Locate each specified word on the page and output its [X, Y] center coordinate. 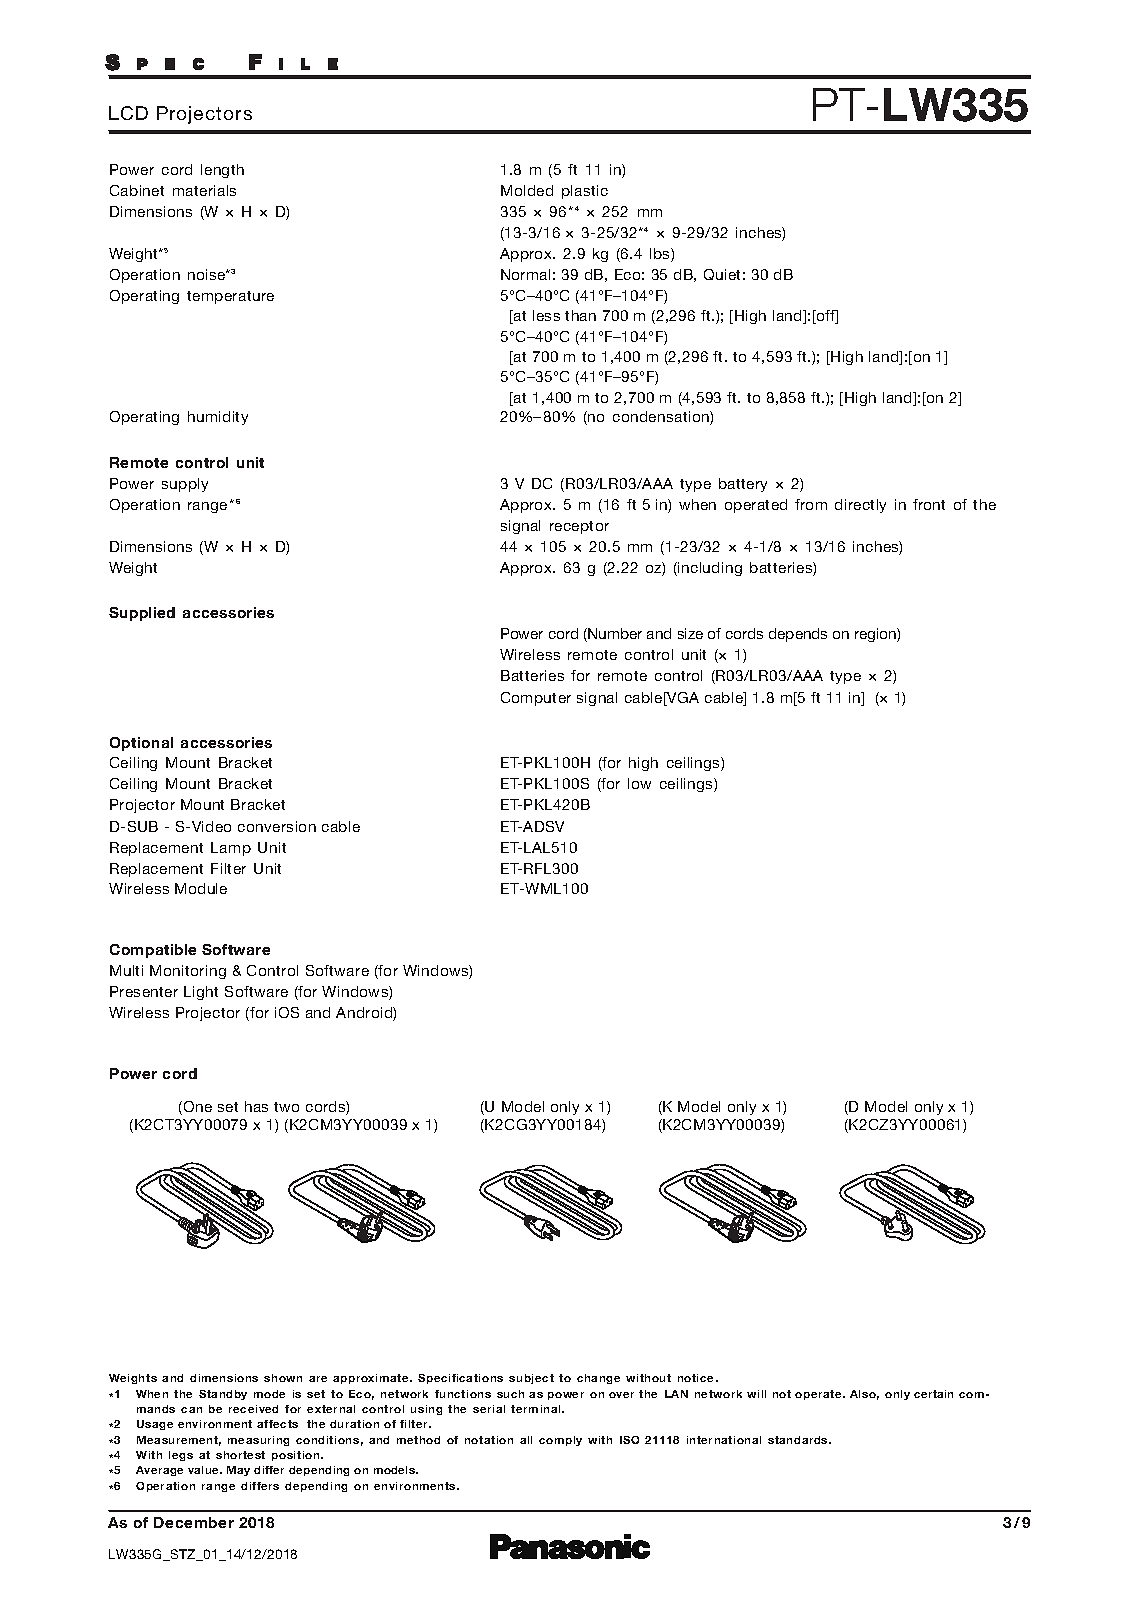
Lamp [231, 849]
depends [798, 635]
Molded [527, 190]
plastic [585, 192]
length [222, 171]
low [639, 783]
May [238, 1471]
